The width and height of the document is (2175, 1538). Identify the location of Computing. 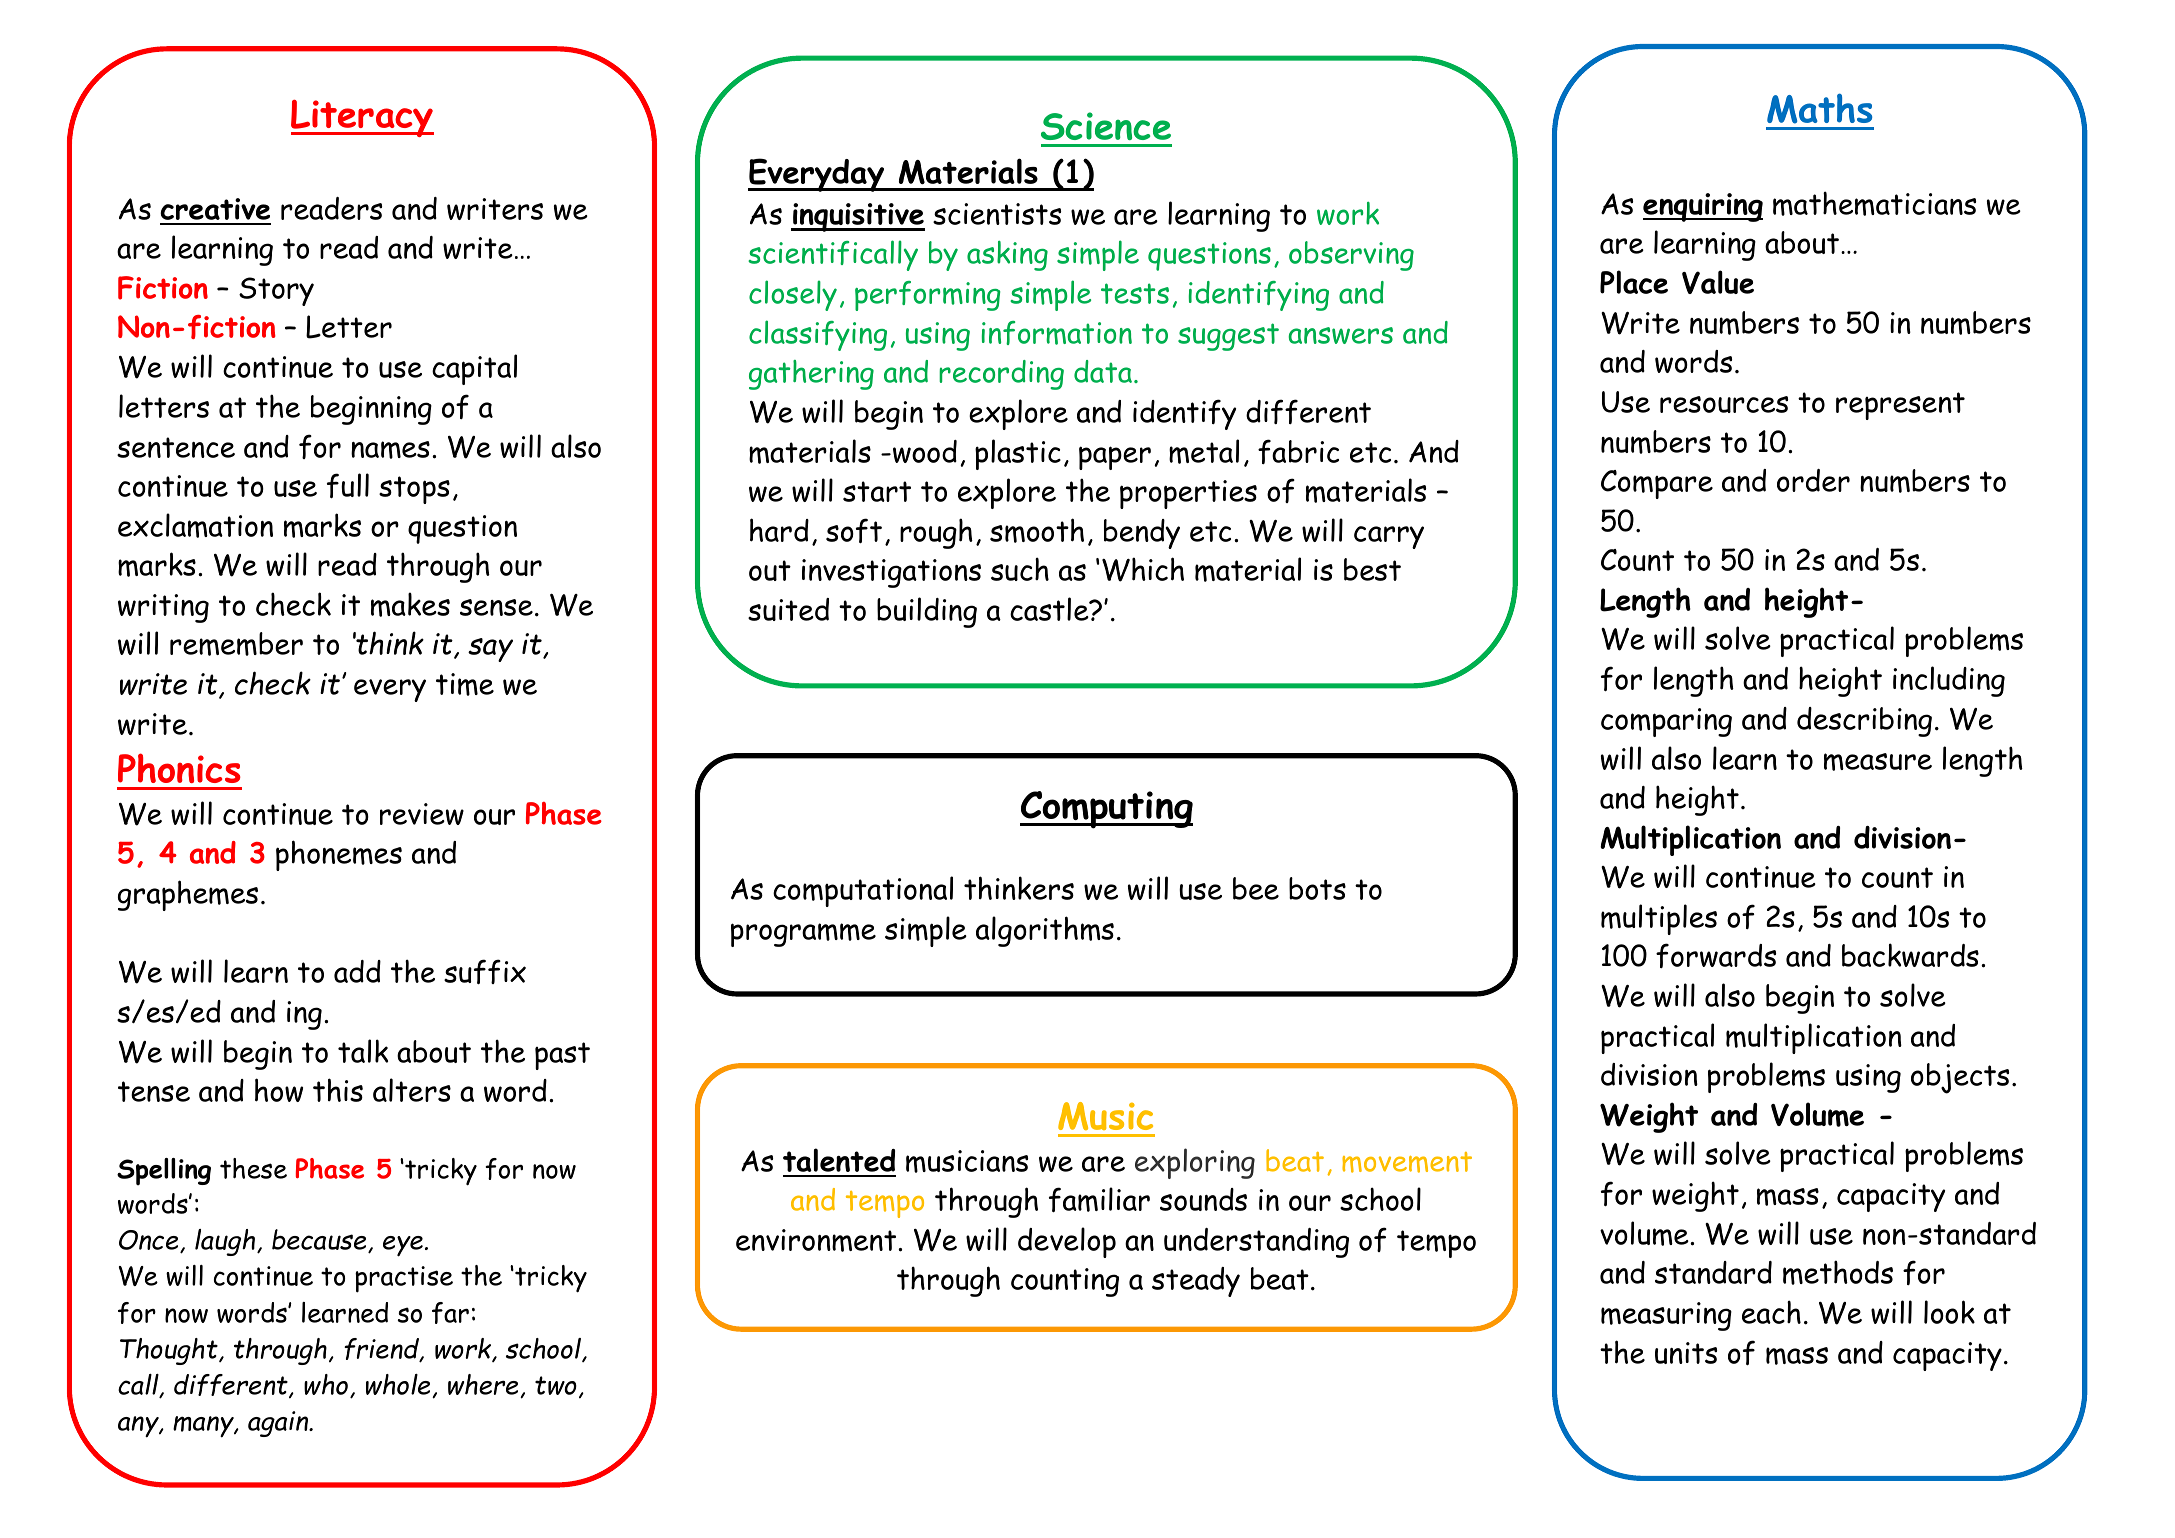
(1106, 810).
